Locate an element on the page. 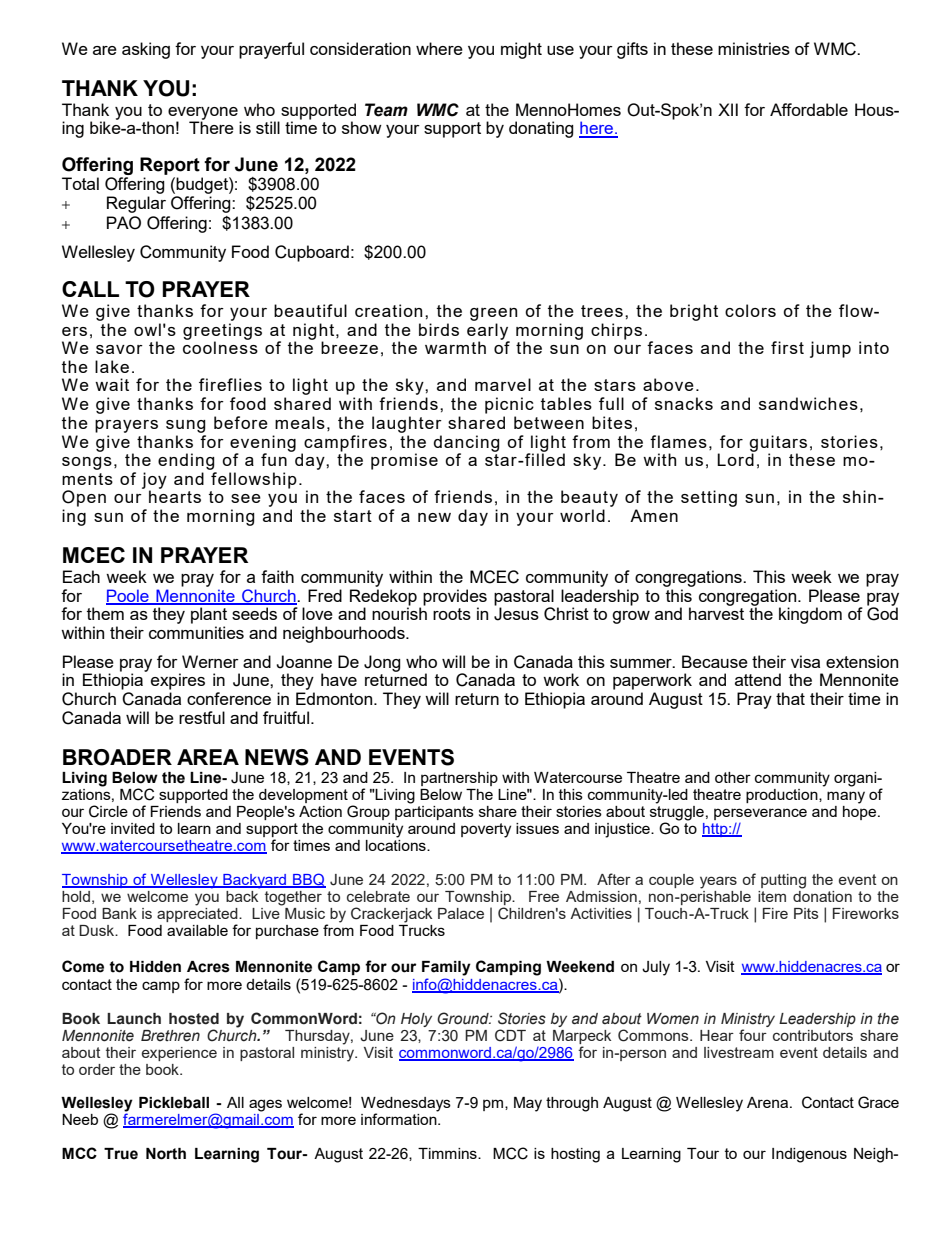 The image size is (952, 1233). Arena is located at coordinates (769, 1102).
